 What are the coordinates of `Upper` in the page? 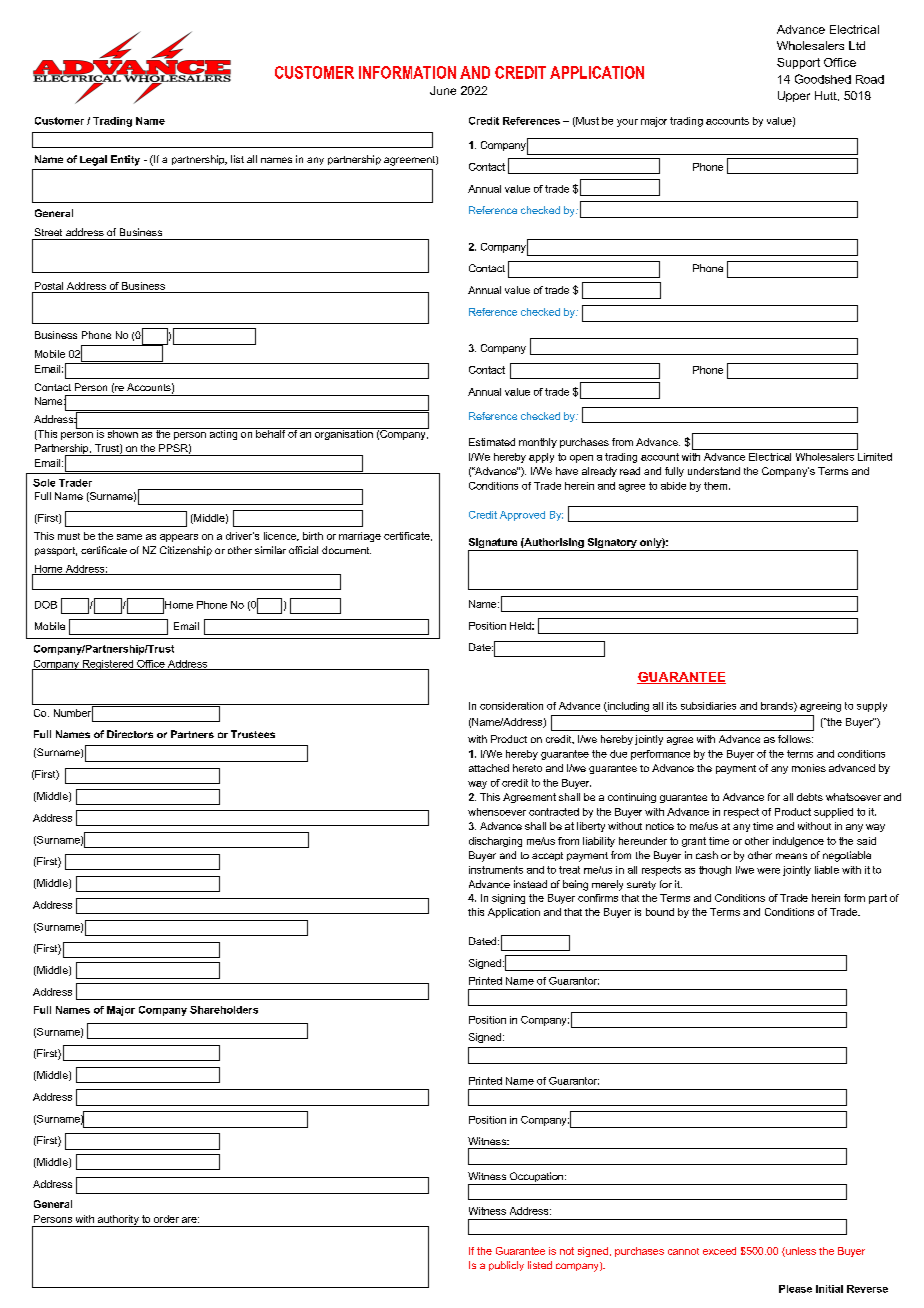 It's located at (794, 96).
